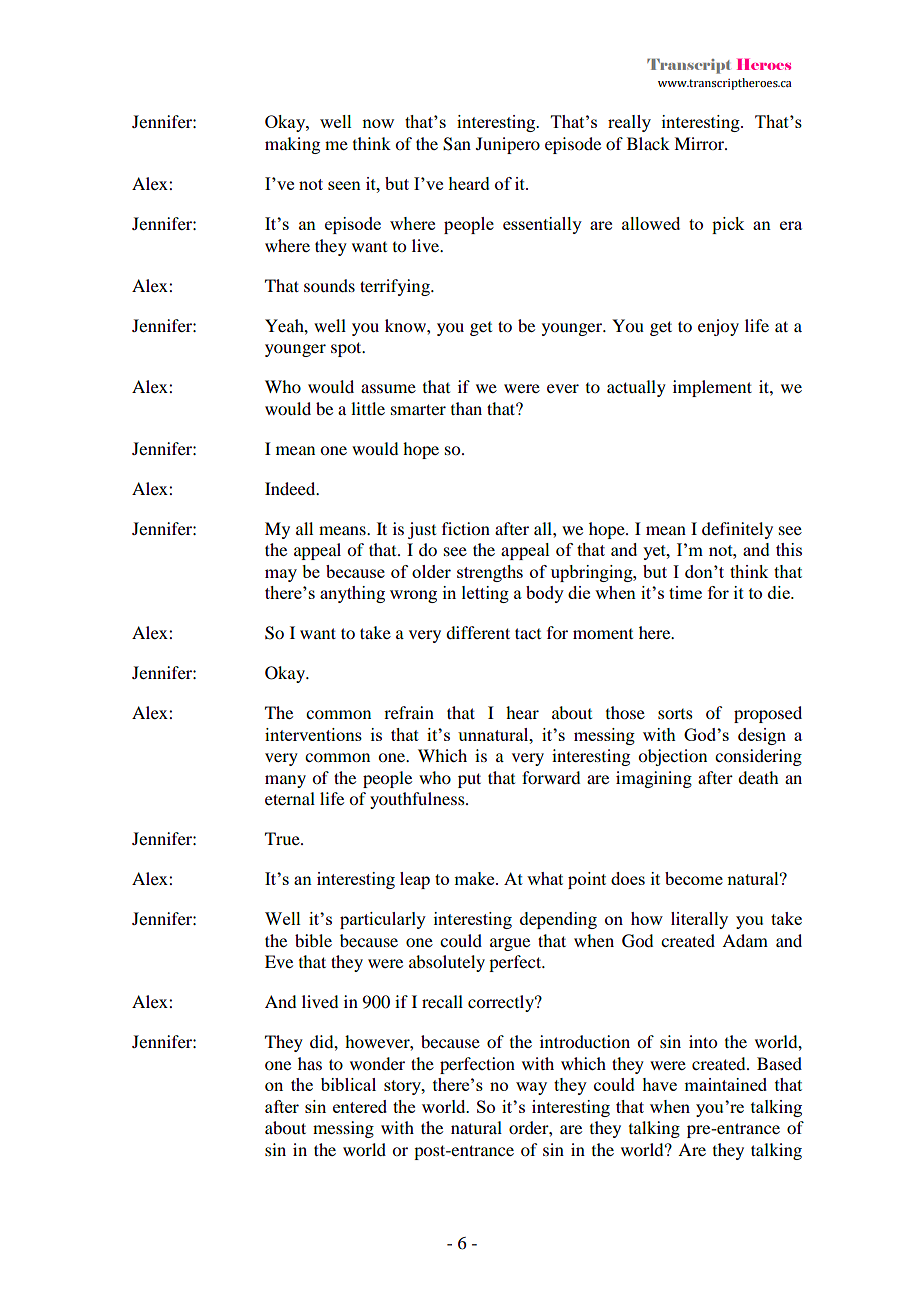 This screenshot has width=924, height=1308. I want to click on biblical, so click(348, 1084).
